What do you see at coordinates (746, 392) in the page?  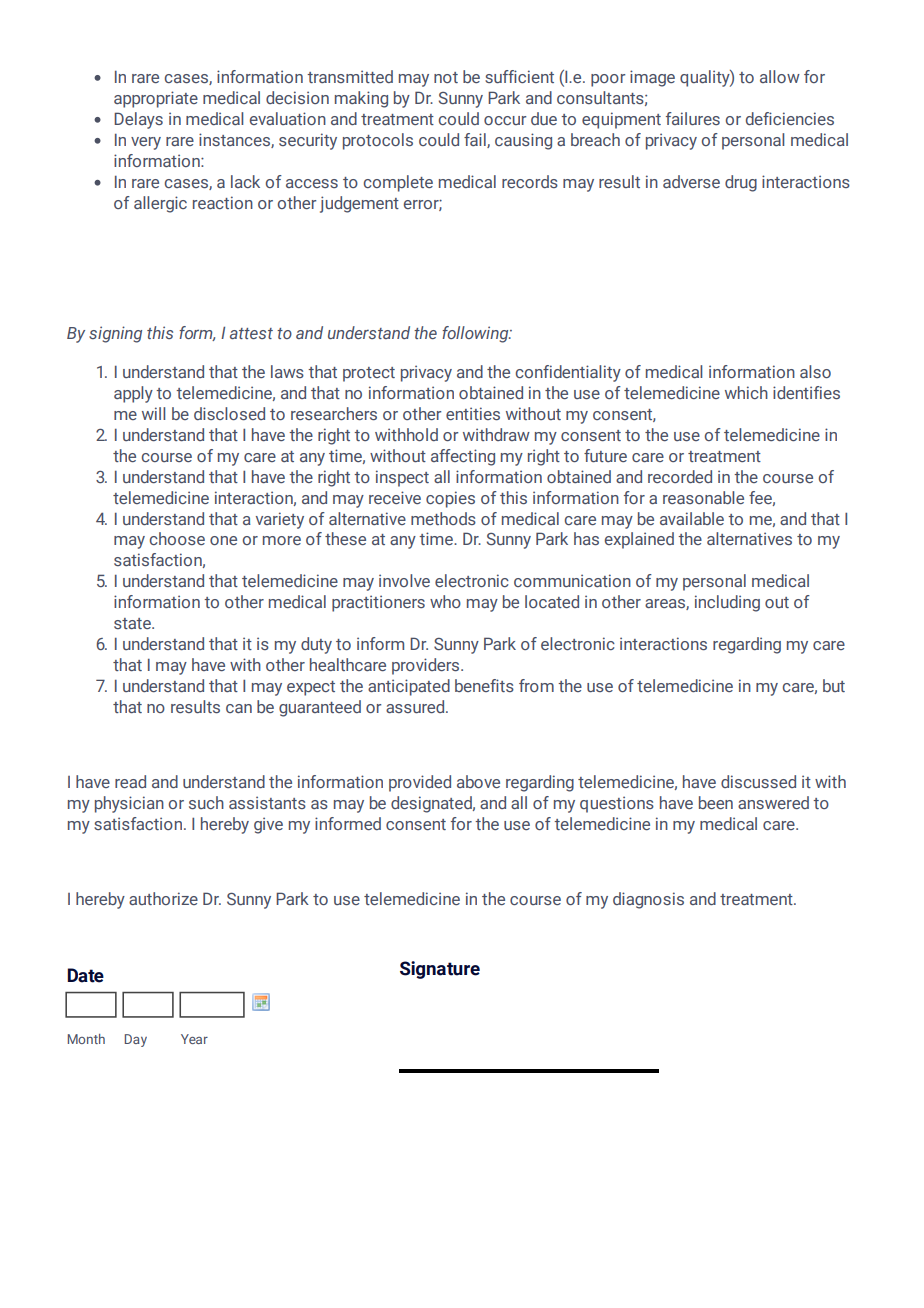 I see `which` at bounding box center [746, 392].
